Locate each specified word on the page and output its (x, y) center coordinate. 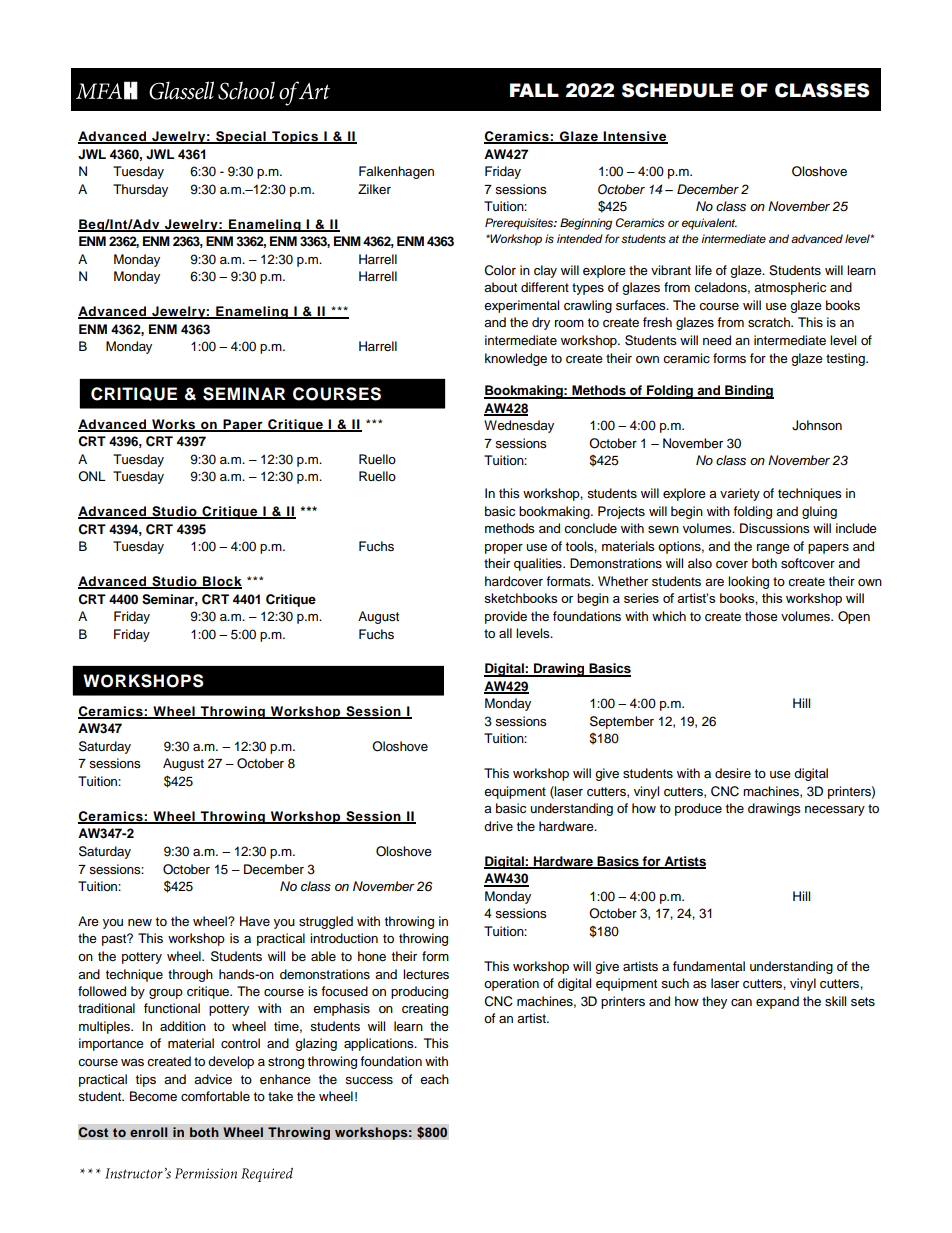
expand (777, 1002)
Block (221, 582)
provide (506, 617)
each (434, 1079)
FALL (534, 90)
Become (153, 1096)
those (761, 616)
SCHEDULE (677, 90)
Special (241, 137)
